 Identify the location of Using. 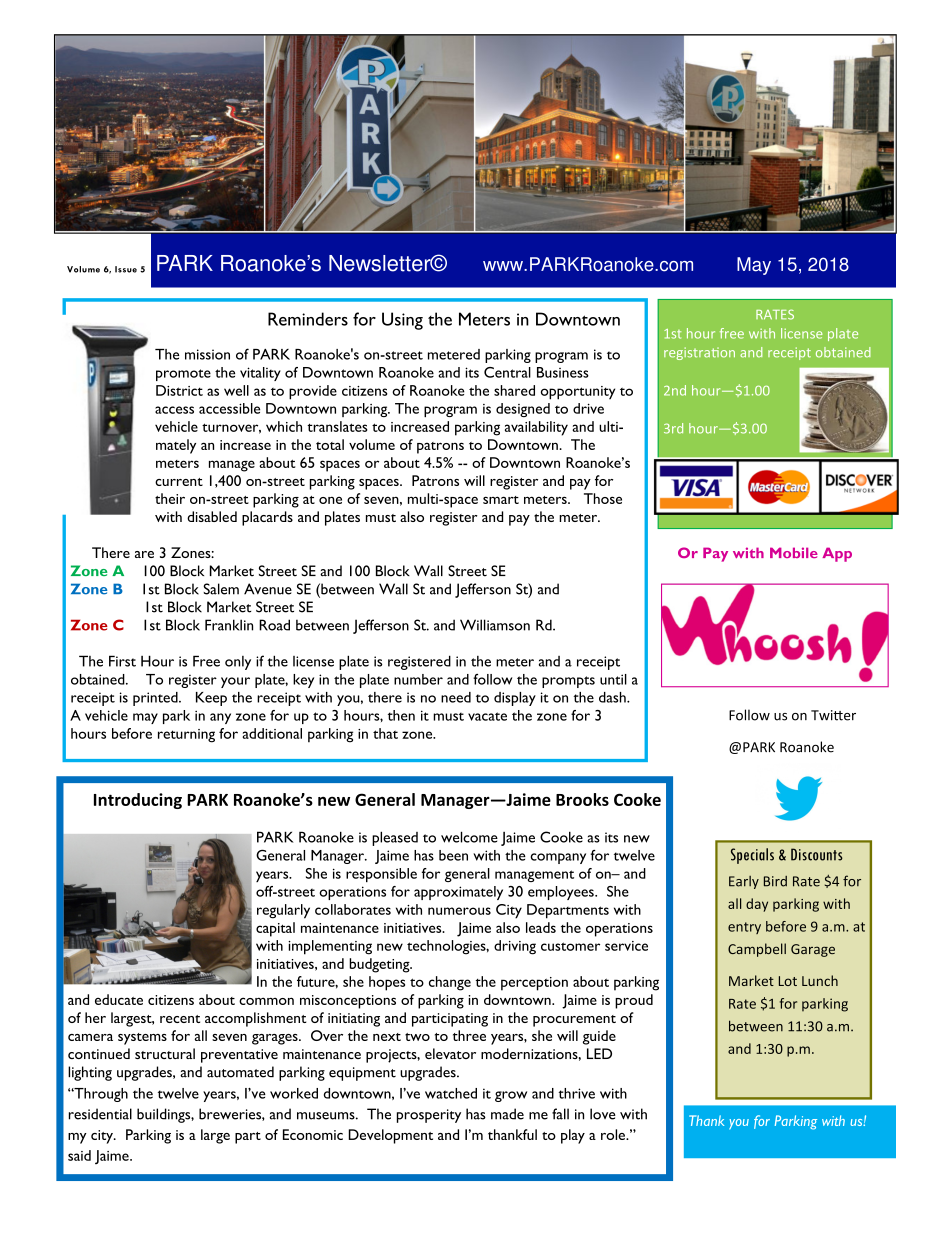
(402, 321).
